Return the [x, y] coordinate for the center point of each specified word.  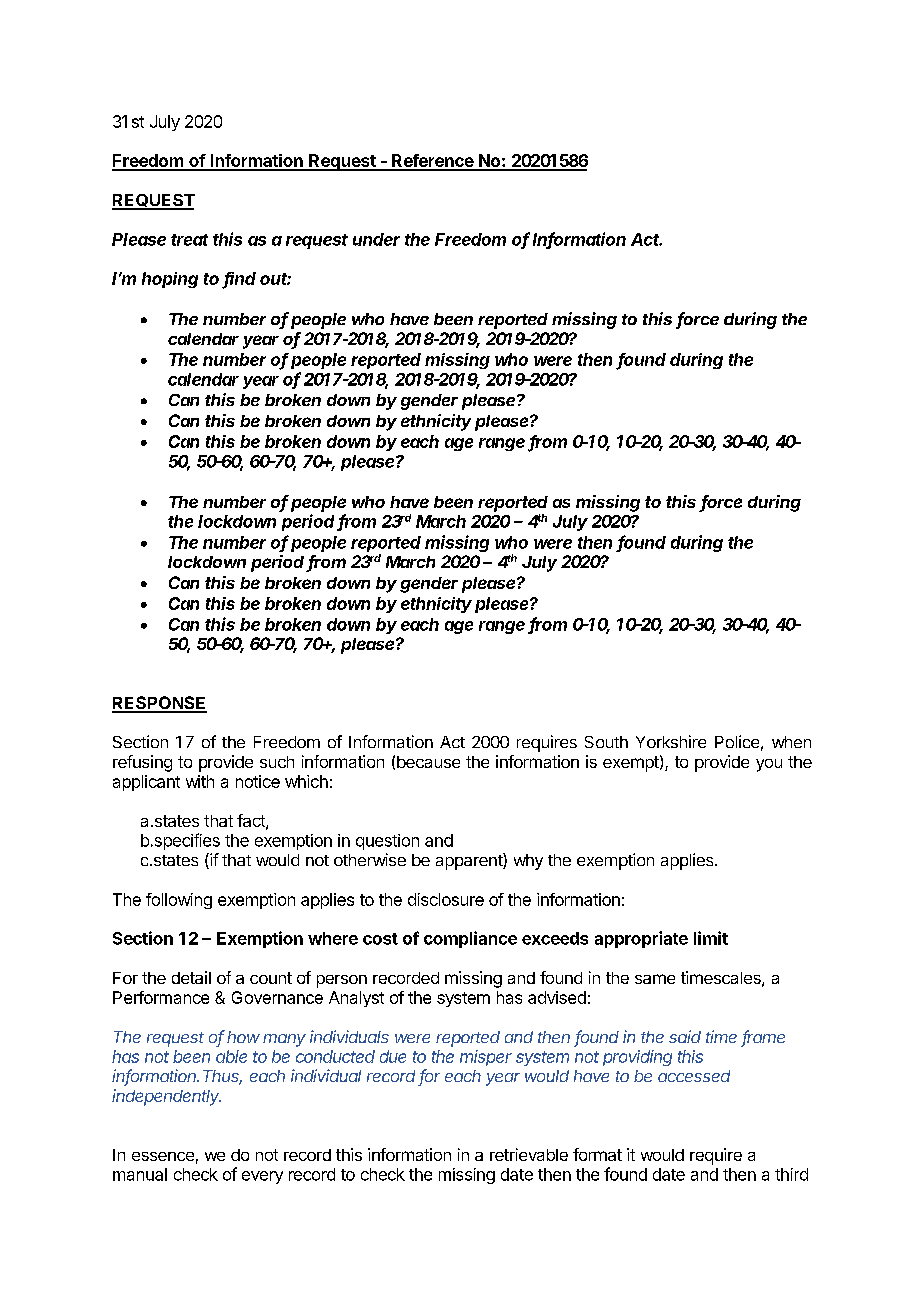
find [239, 280]
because [428, 762]
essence [163, 1156]
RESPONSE [159, 704]
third [791, 1174]
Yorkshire [671, 741]
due [393, 1056]
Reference [432, 162]
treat [189, 240]
